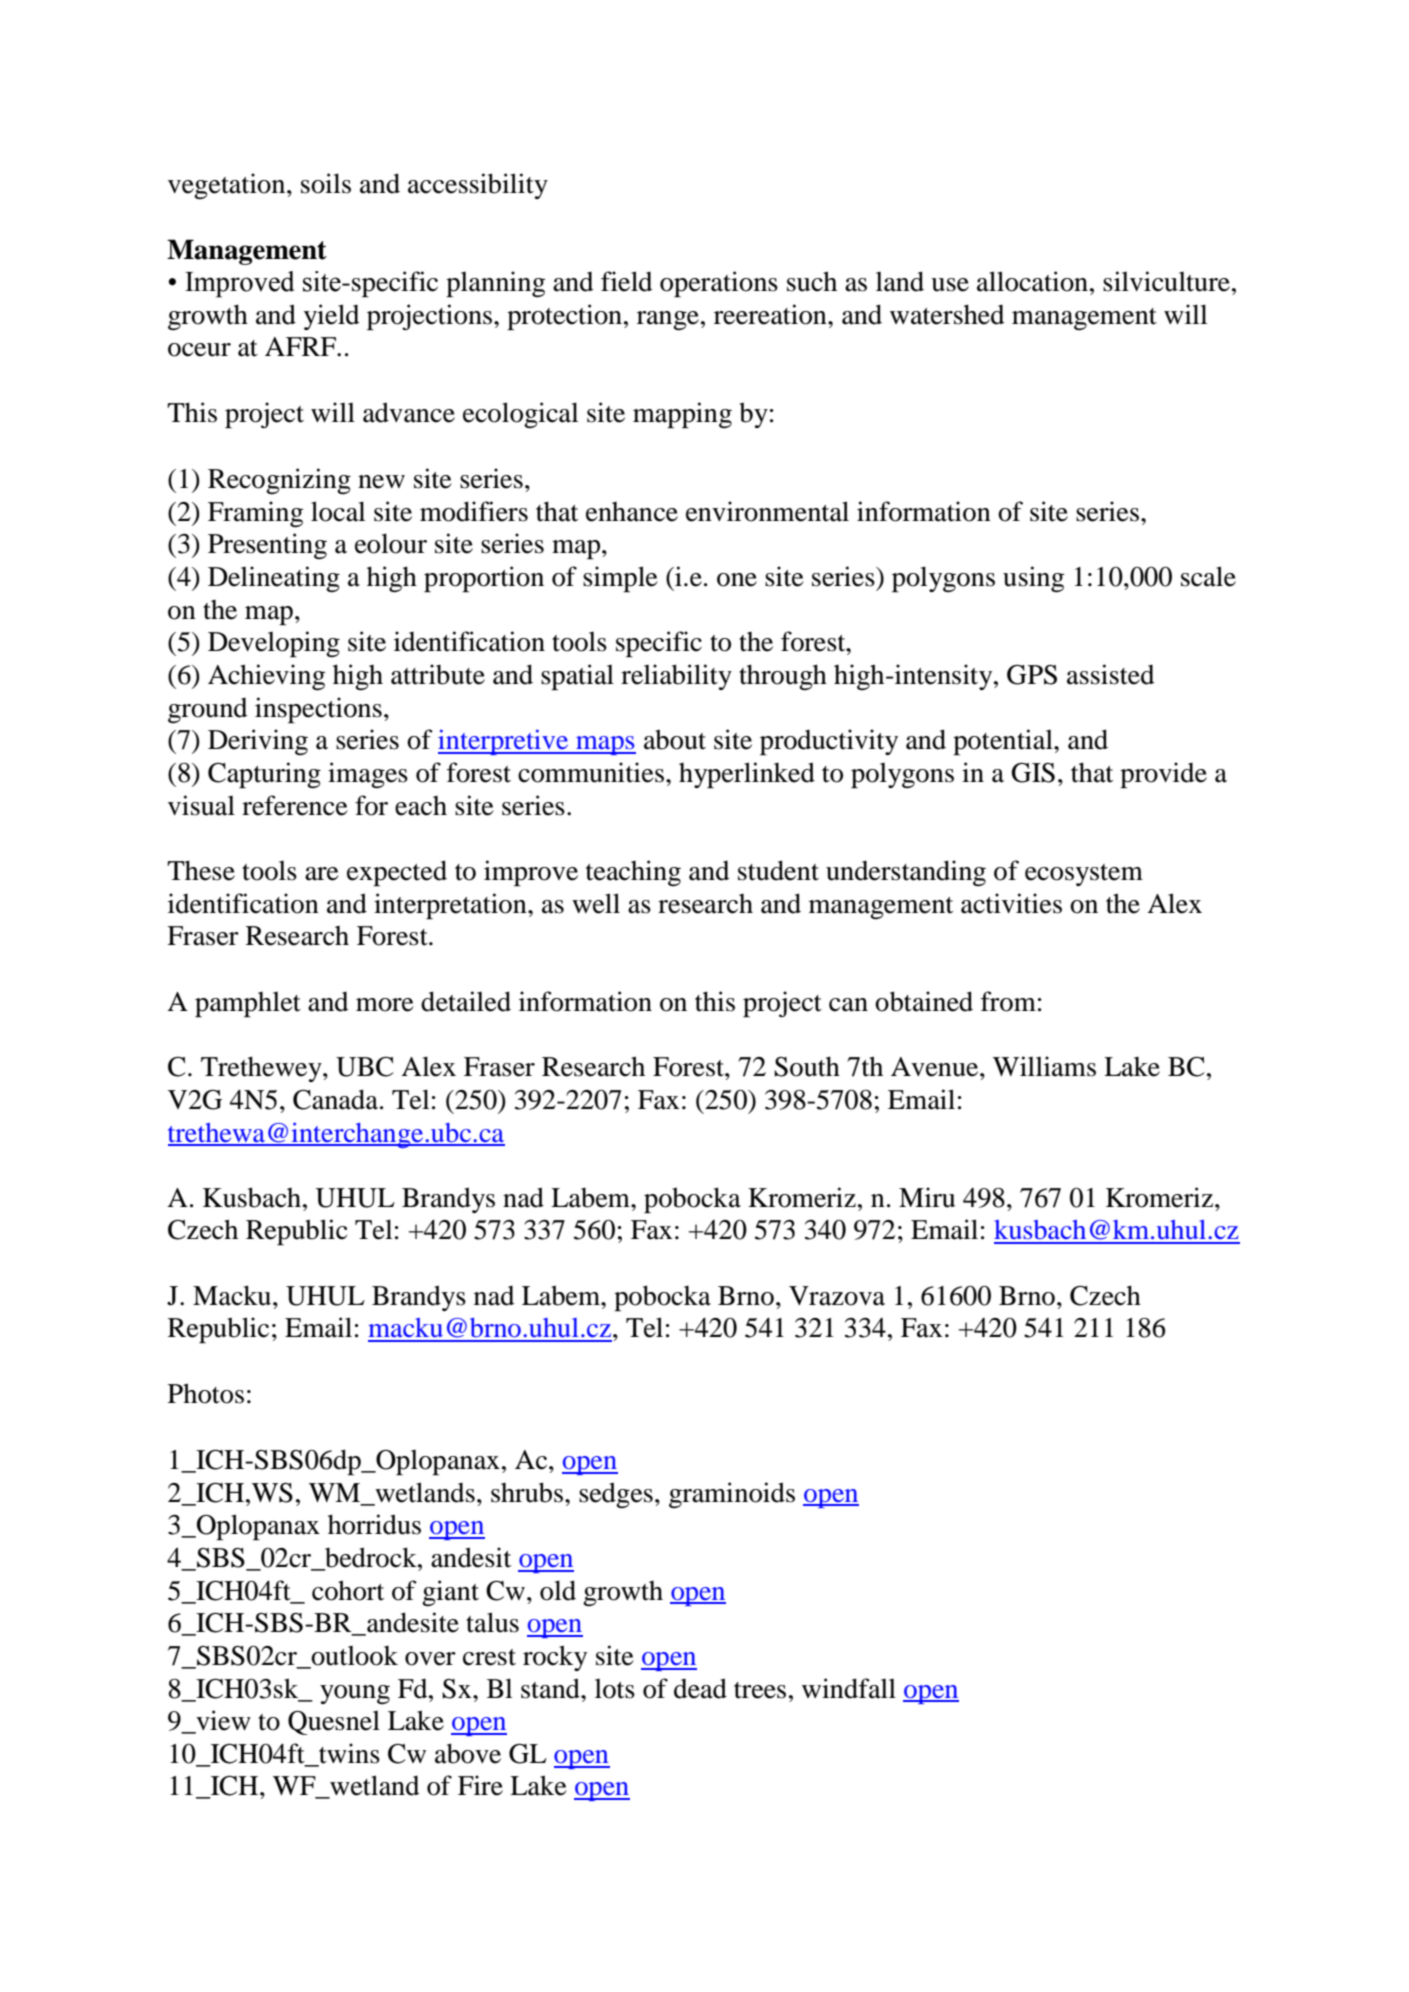  I want to click on one, so click(737, 580).
